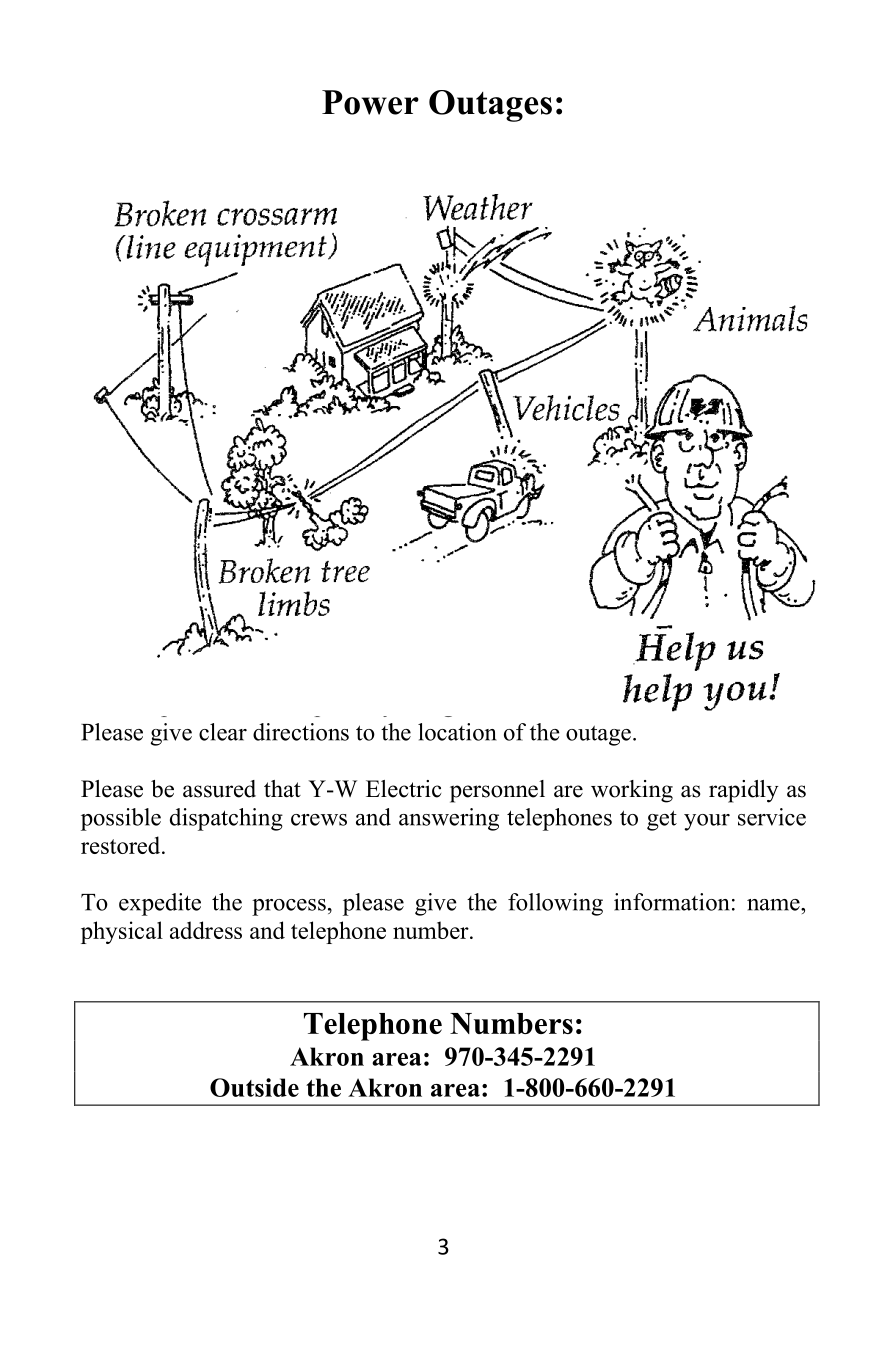 The height and width of the screenshot is (1372, 887). Describe the element at coordinates (672, 902) in the screenshot. I see `information` at that location.
